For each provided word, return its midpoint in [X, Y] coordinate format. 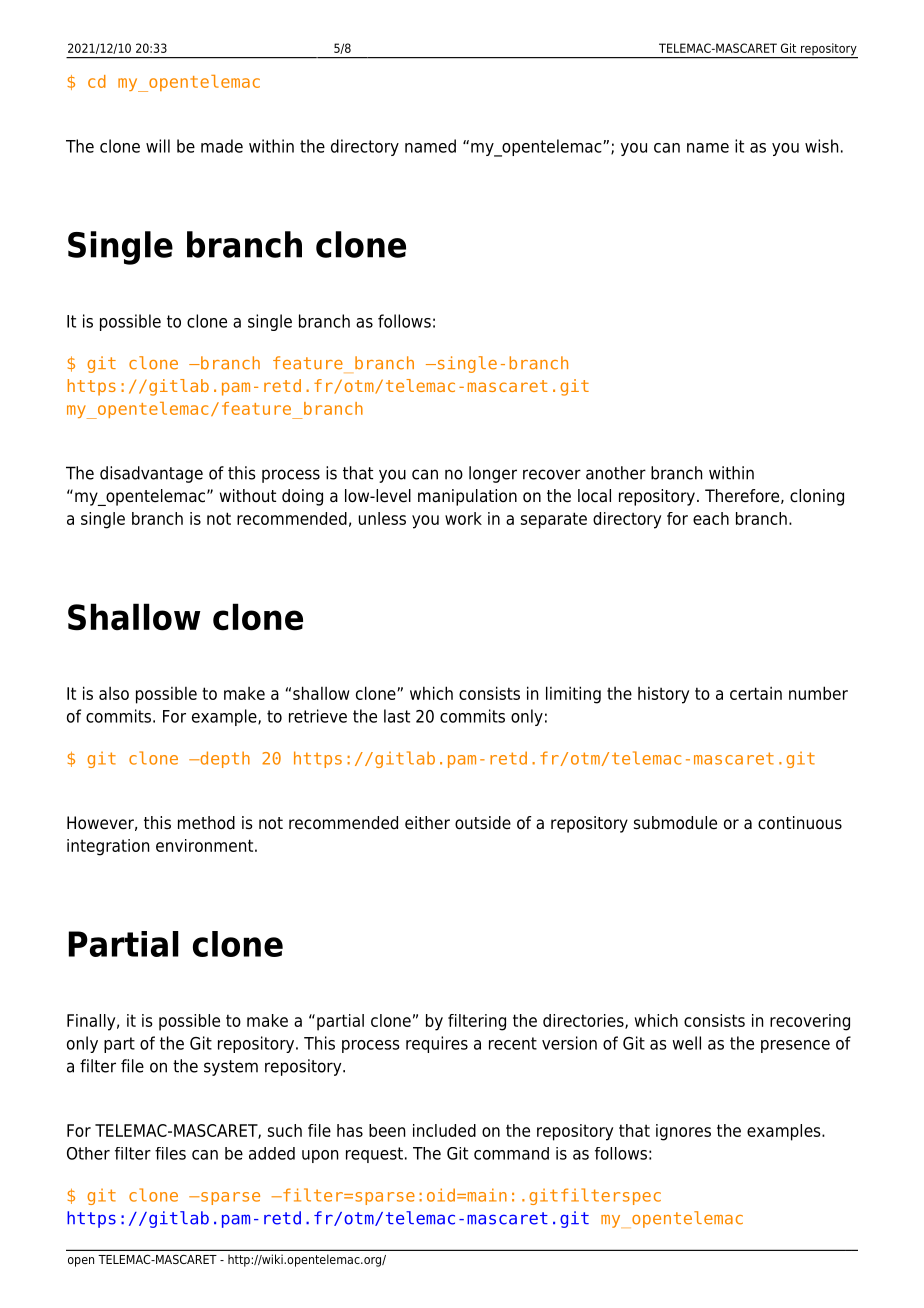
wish [821, 146]
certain [756, 693]
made [222, 146]
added [272, 1153]
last [397, 716]
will [158, 146]
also [114, 693]
